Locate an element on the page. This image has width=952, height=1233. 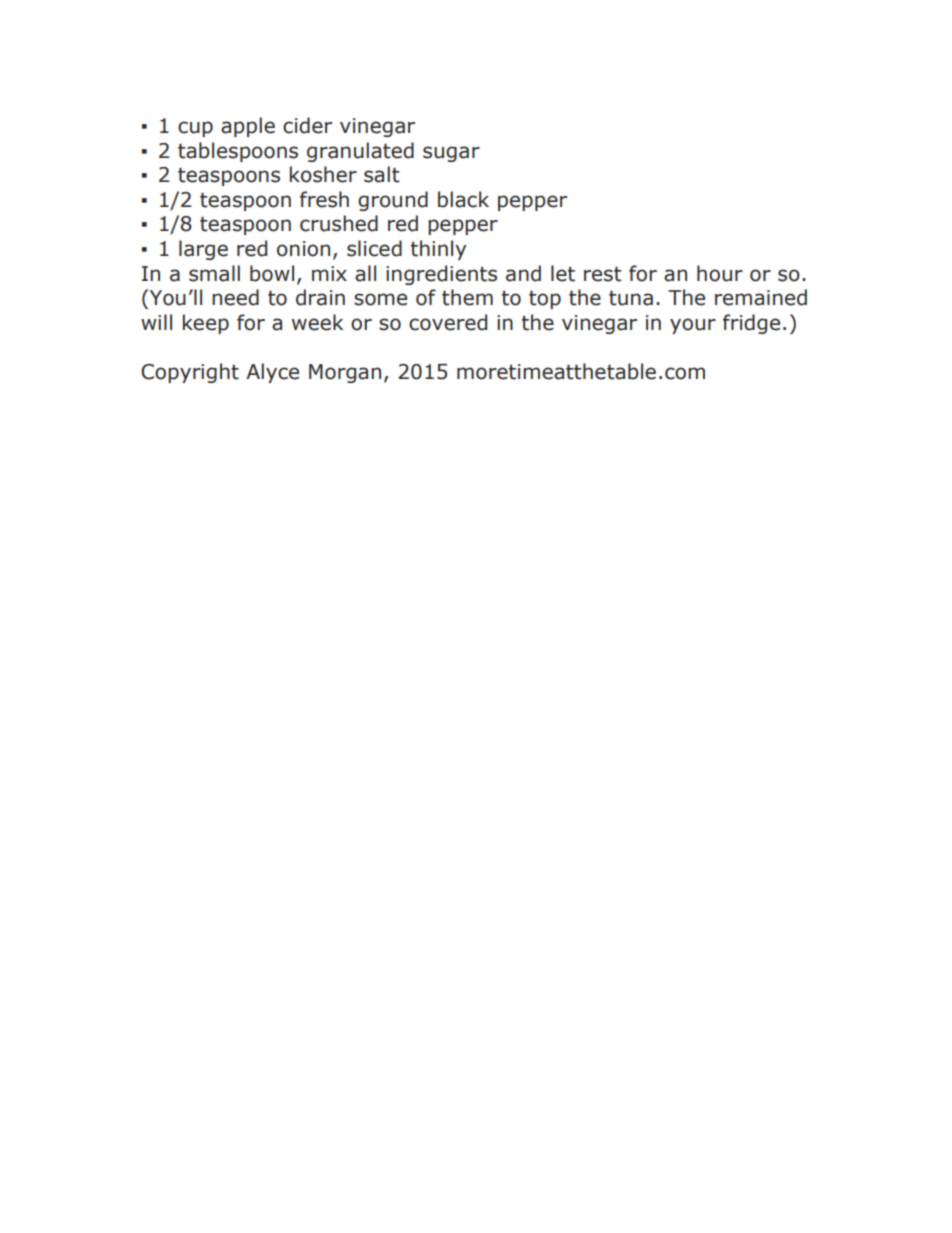
Copyright is located at coordinates (190, 373).
